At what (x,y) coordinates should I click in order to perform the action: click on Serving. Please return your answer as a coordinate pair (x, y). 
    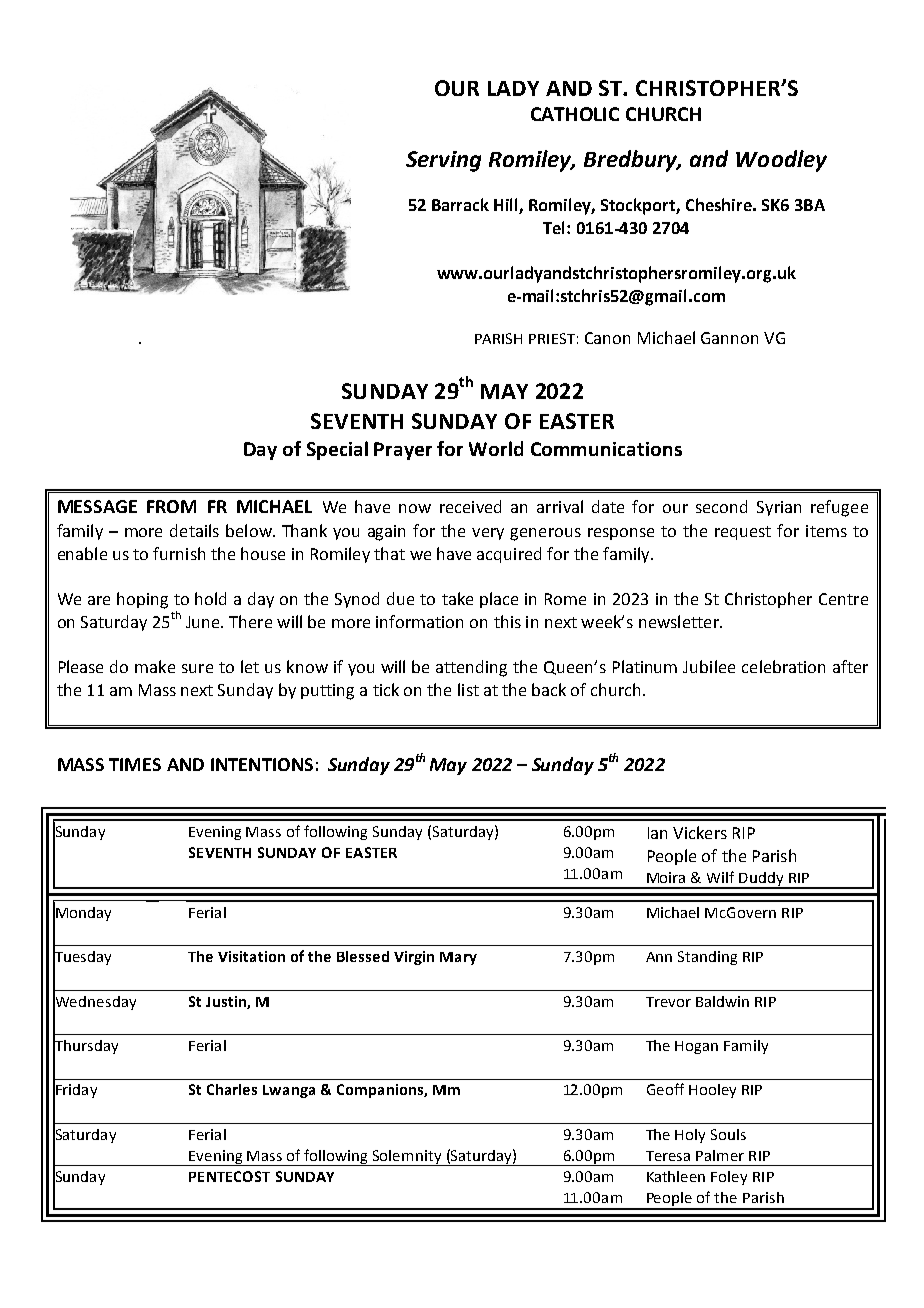
    Looking at the image, I should click on (443, 161).
